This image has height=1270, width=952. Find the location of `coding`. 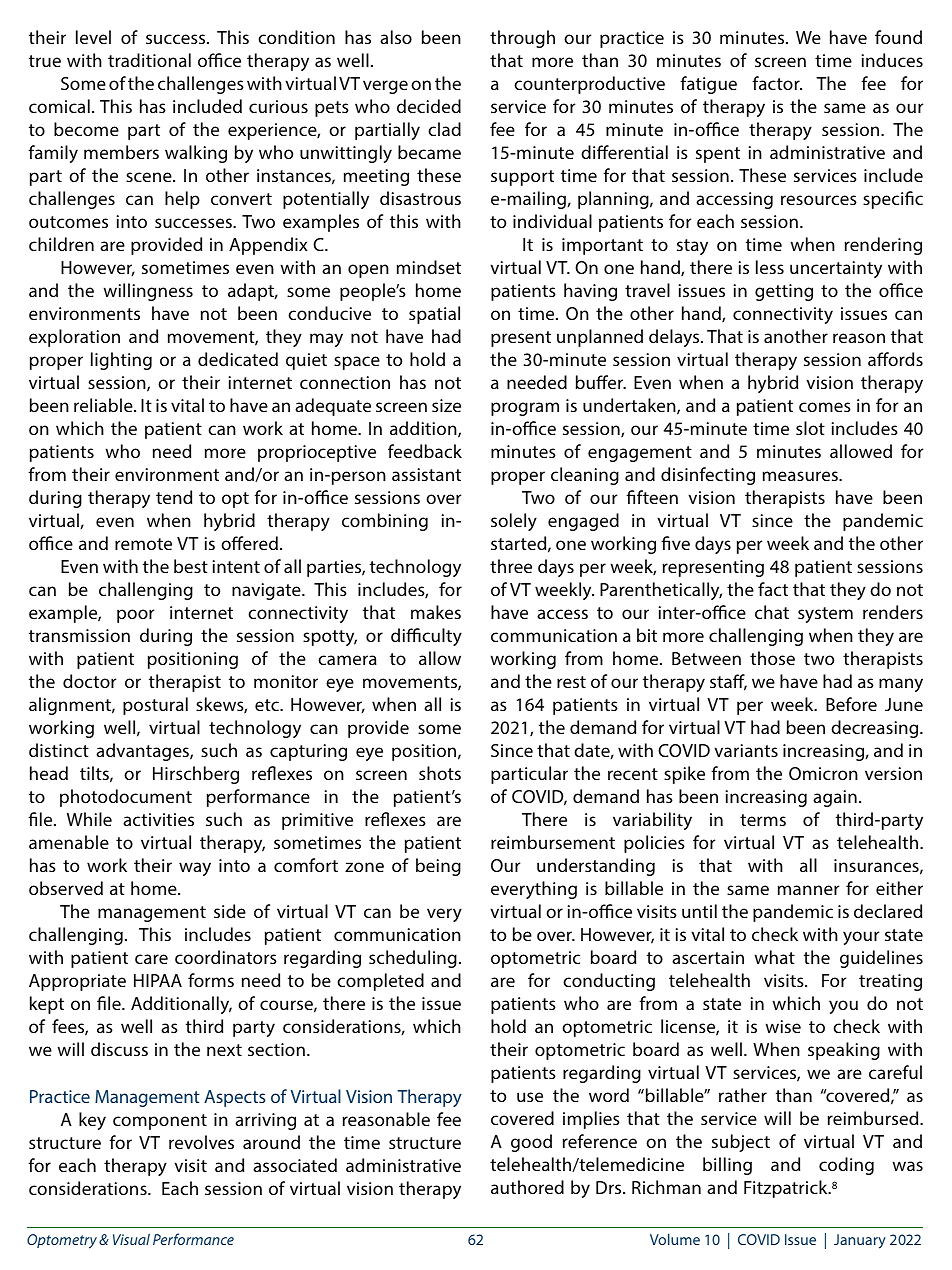

coding is located at coordinates (846, 1166).
